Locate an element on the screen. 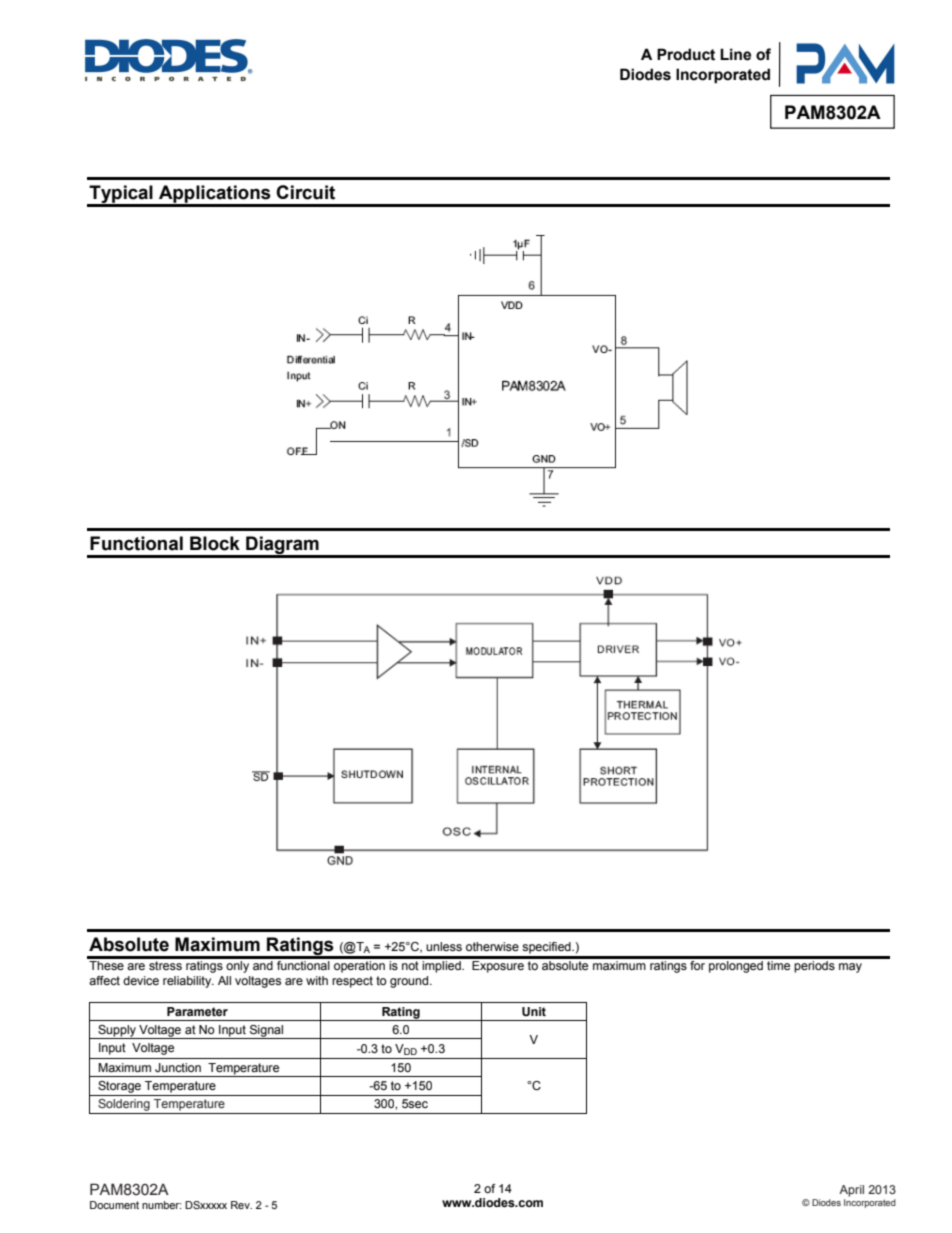 The height and width of the screenshot is (1233, 952). respect is located at coordinates (352, 982).
